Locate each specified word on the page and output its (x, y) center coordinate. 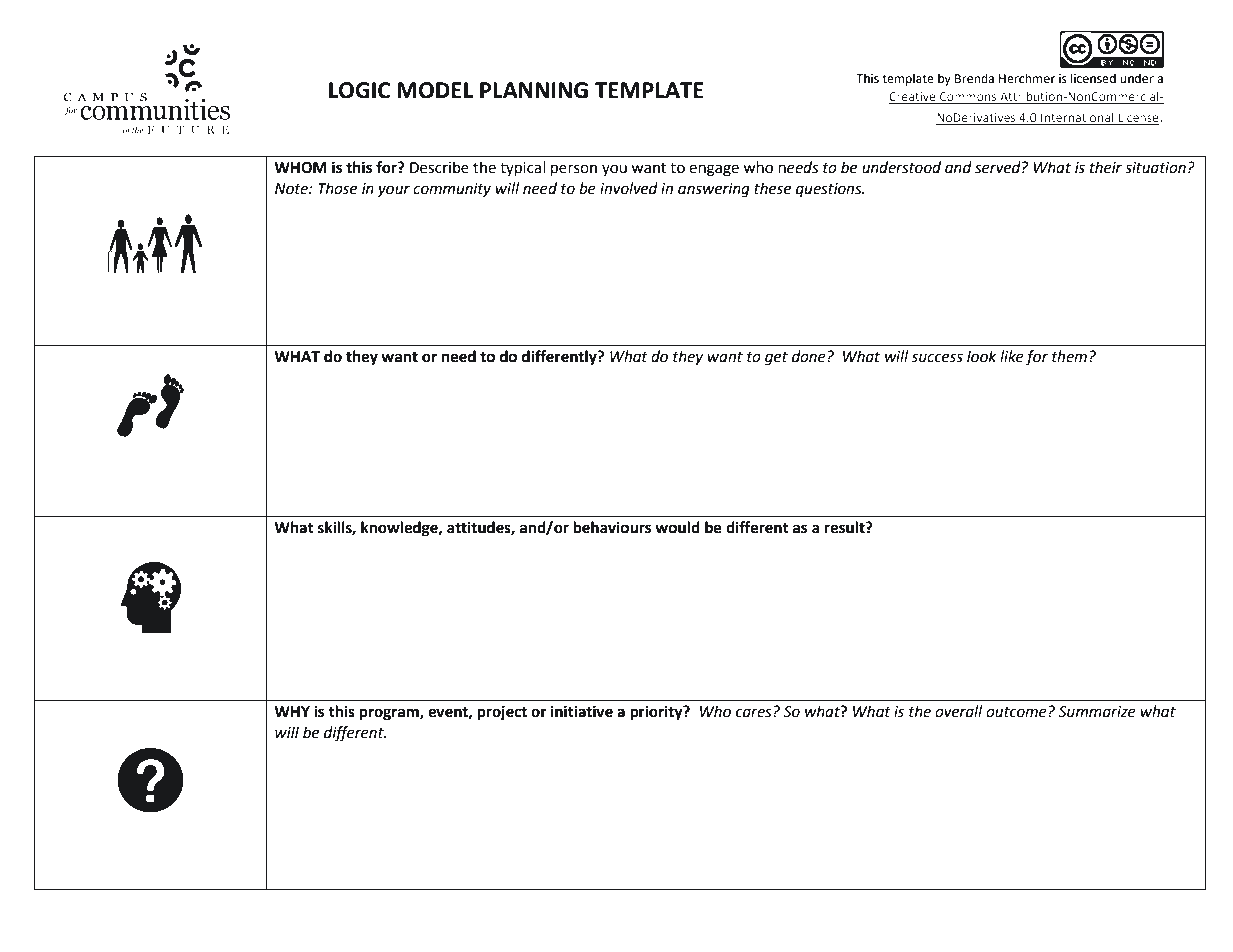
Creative (913, 98)
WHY (292, 711)
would (677, 527)
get (776, 359)
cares (755, 713)
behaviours (612, 527)
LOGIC (359, 90)
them (1069, 356)
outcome (1017, 712)
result (845, 527)
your (394, 191)
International (1077, 118)
